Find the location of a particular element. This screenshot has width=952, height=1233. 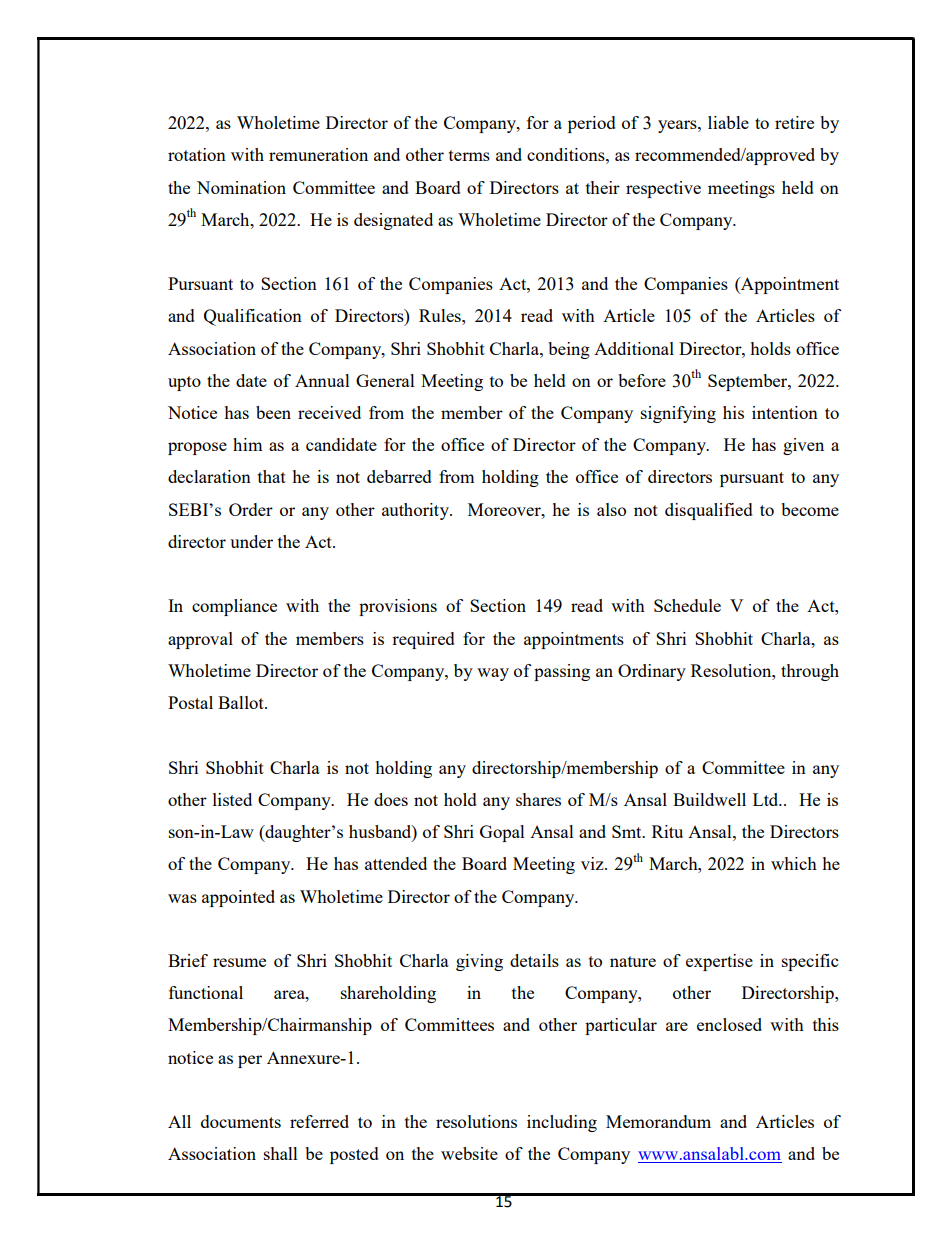

Gopal is located at coordinates (502, 833).
